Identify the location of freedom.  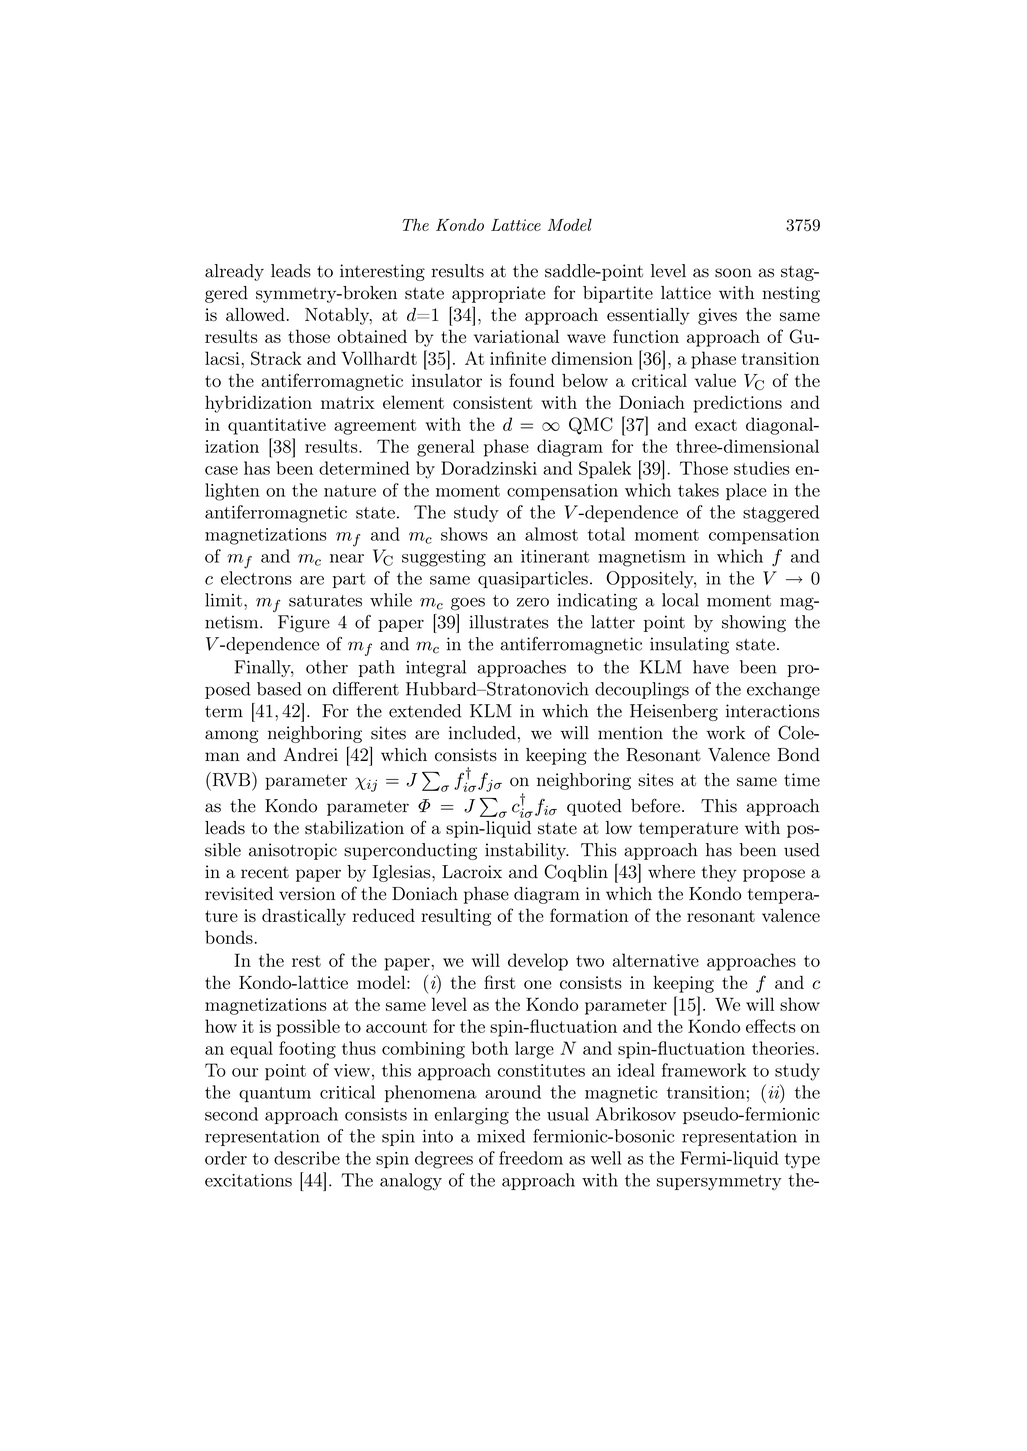
(531, 1158).
